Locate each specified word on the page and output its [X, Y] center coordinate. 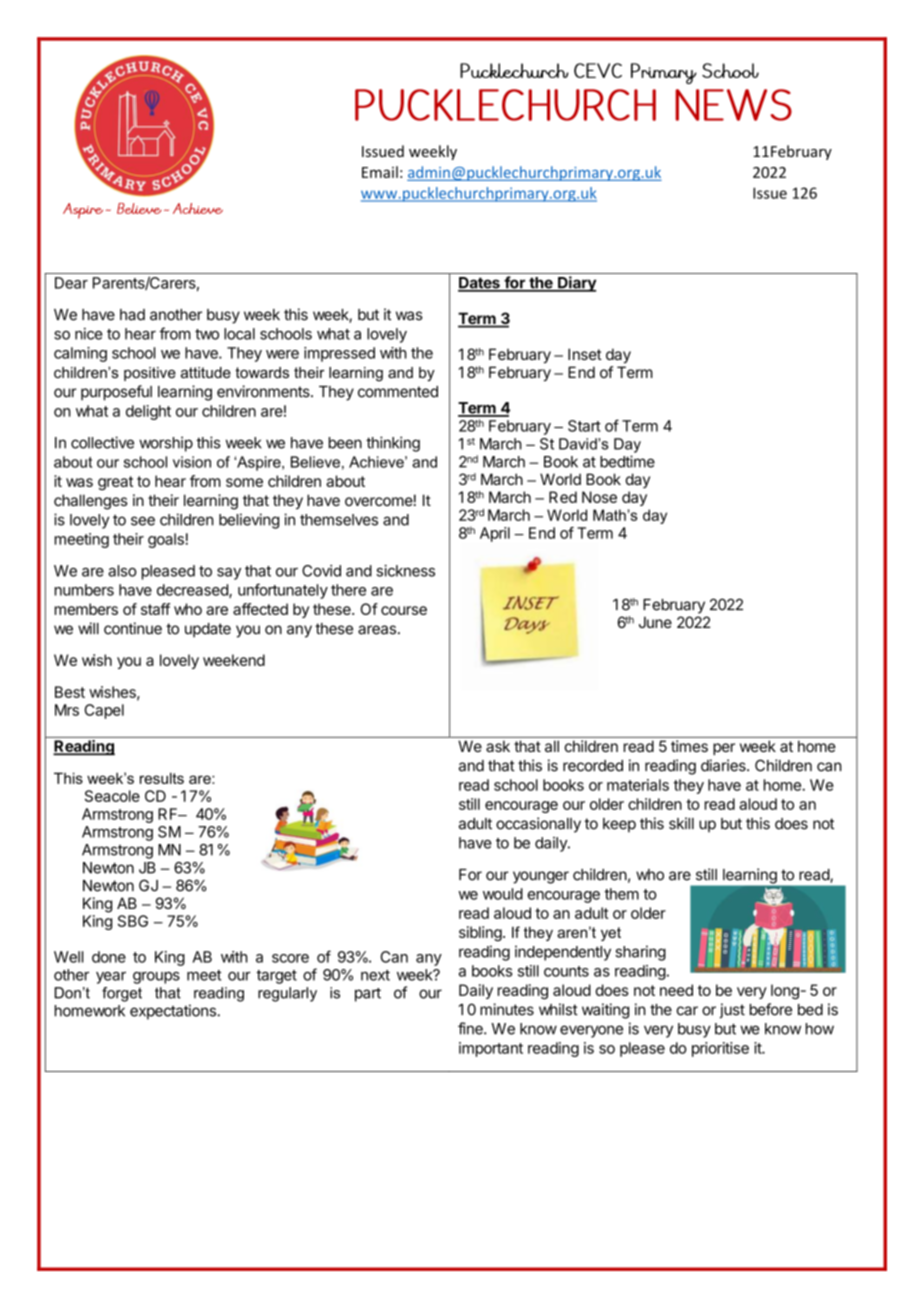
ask [498, 746]
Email [380, 172]
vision [192, 462]
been [345, 443]
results [162, 778]
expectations [174, 1012]
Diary [576, 284]
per [724, 749]
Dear [71, 283]
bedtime [627, 461]
